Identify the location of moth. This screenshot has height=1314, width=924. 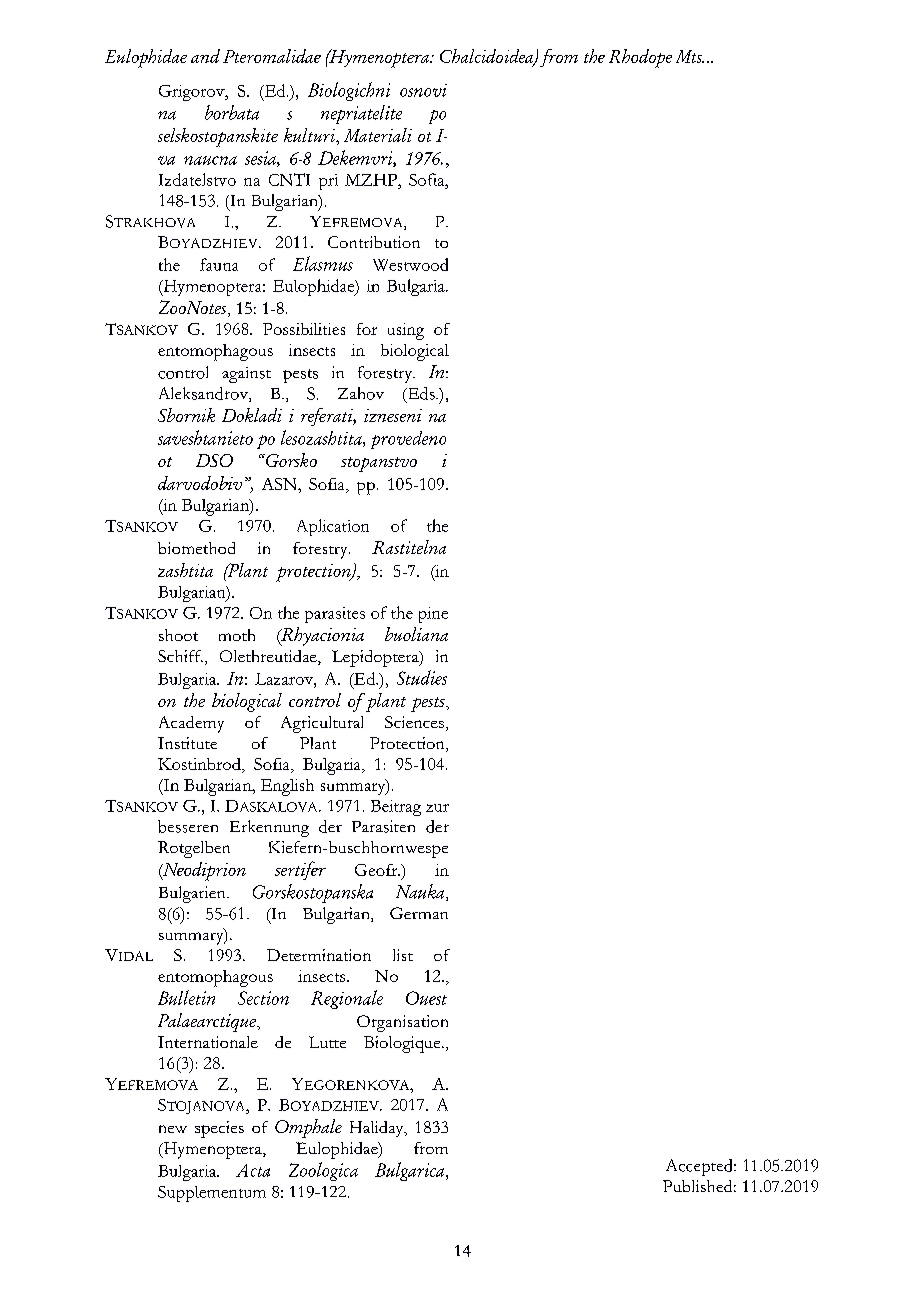
(237, 635).
